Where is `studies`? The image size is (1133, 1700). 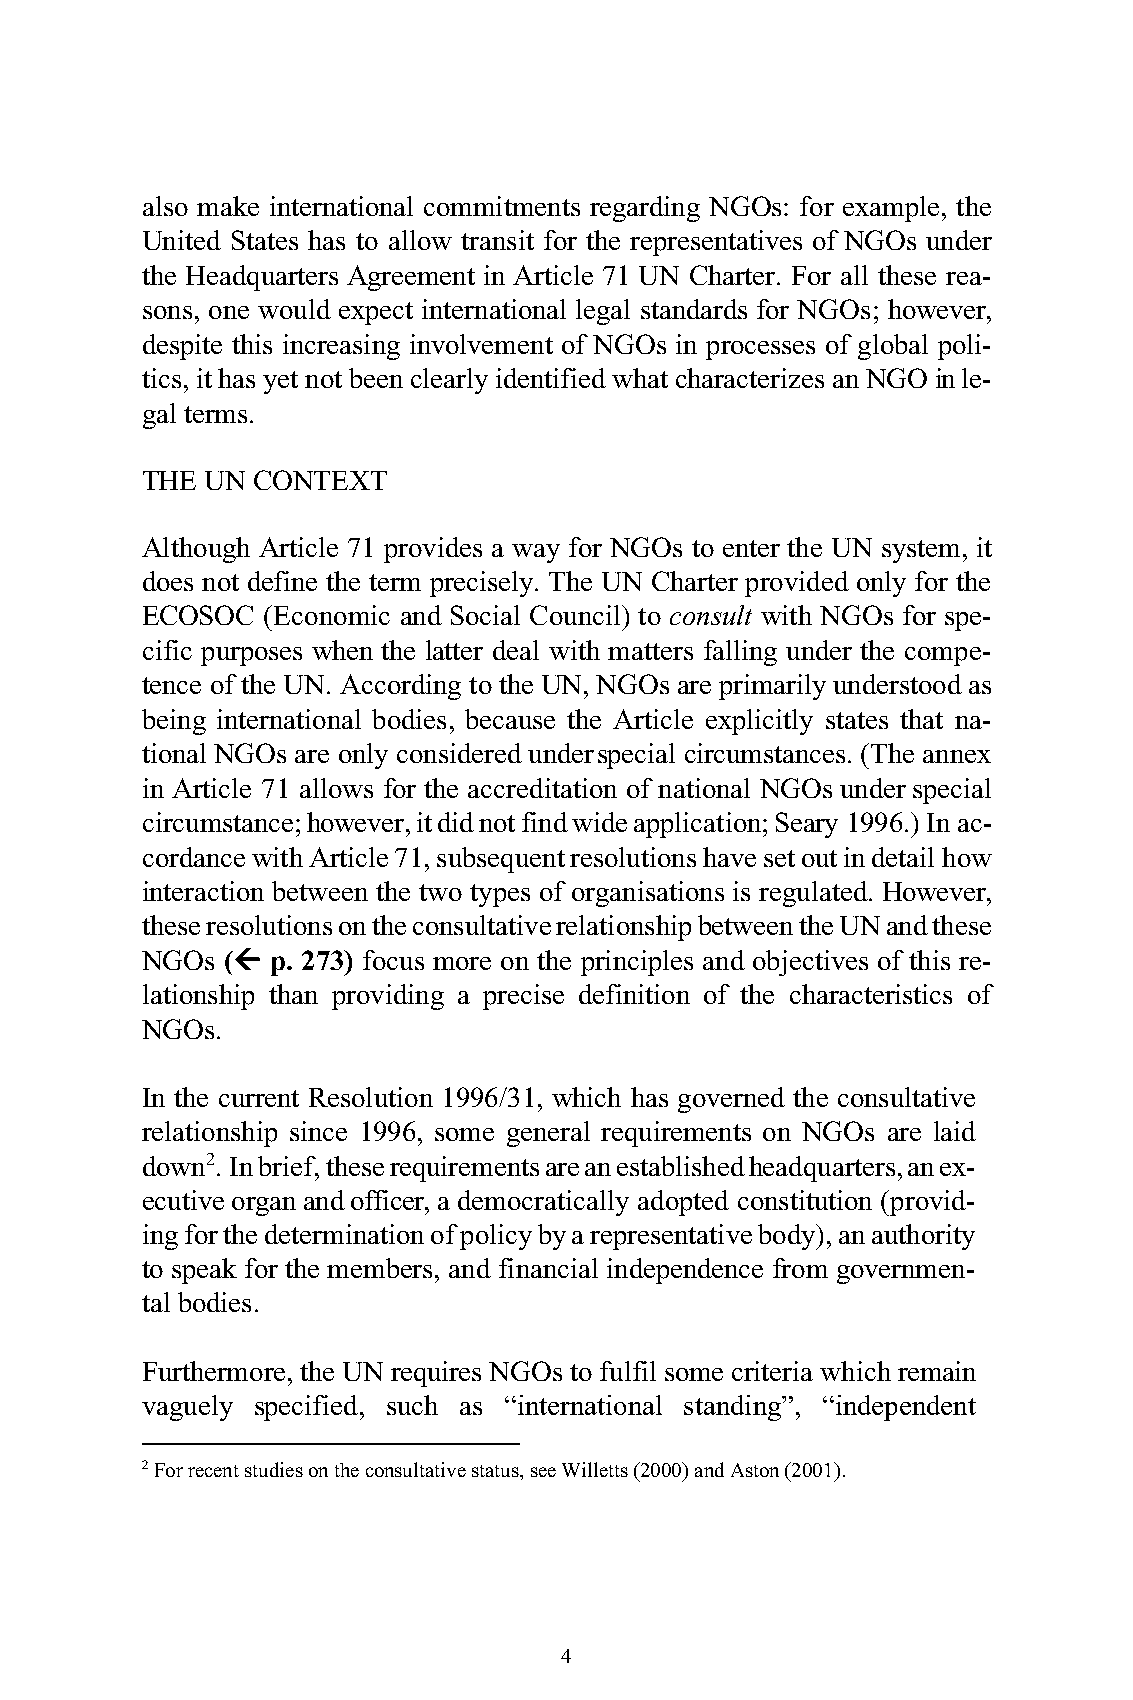 studies is located at coordinates (274, 1469).
